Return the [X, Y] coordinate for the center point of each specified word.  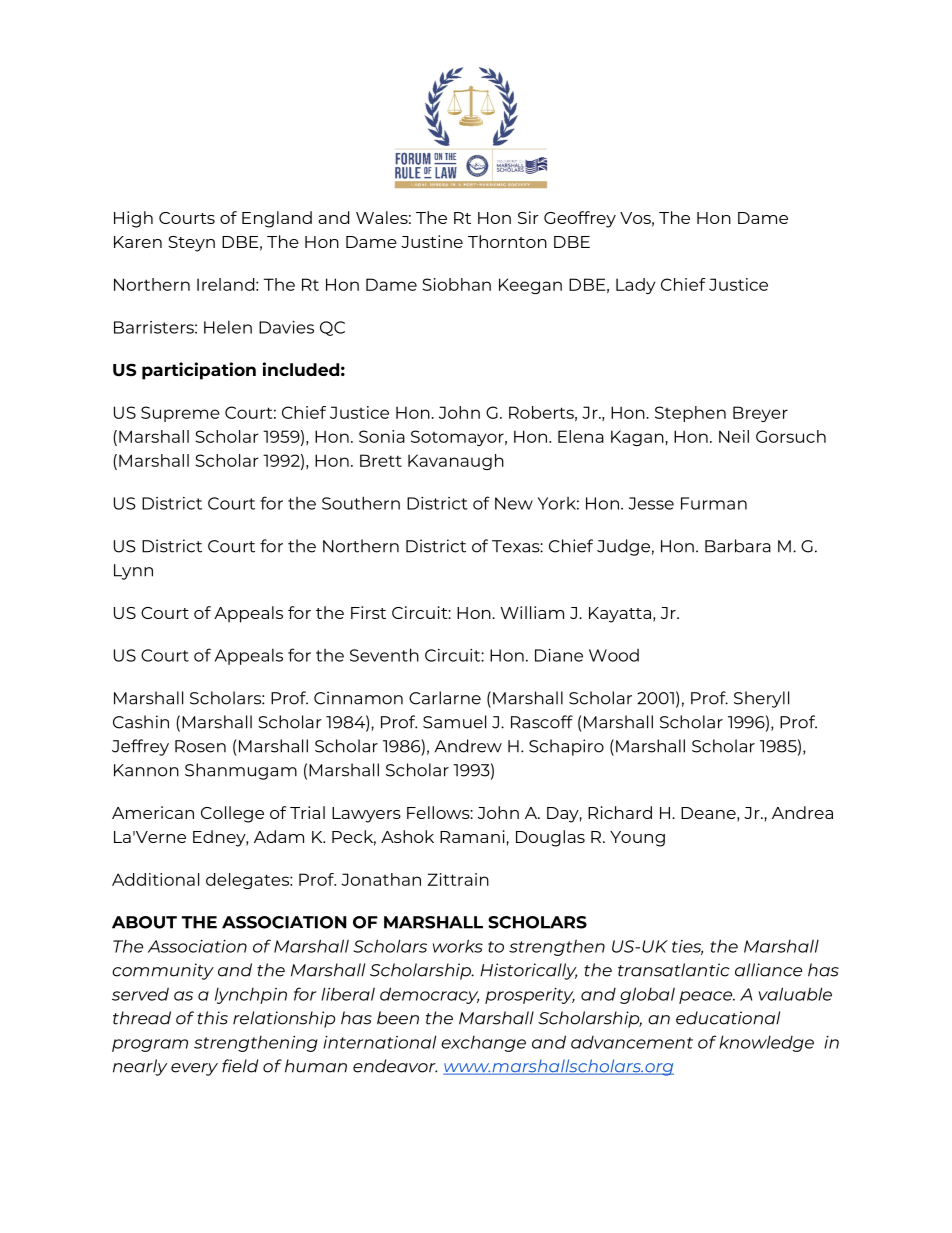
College [232, 814]
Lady [636, 286]
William [532, 612]
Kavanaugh [456, 462]
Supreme [180, 414]
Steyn [191, 244]
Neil [734, 436]
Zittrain [458, 879]
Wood [614, 655]
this [212, 1018]
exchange [483, 1044]
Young [637, 839]
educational [728, 1018]
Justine [432, 241]
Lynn [133, 572]
